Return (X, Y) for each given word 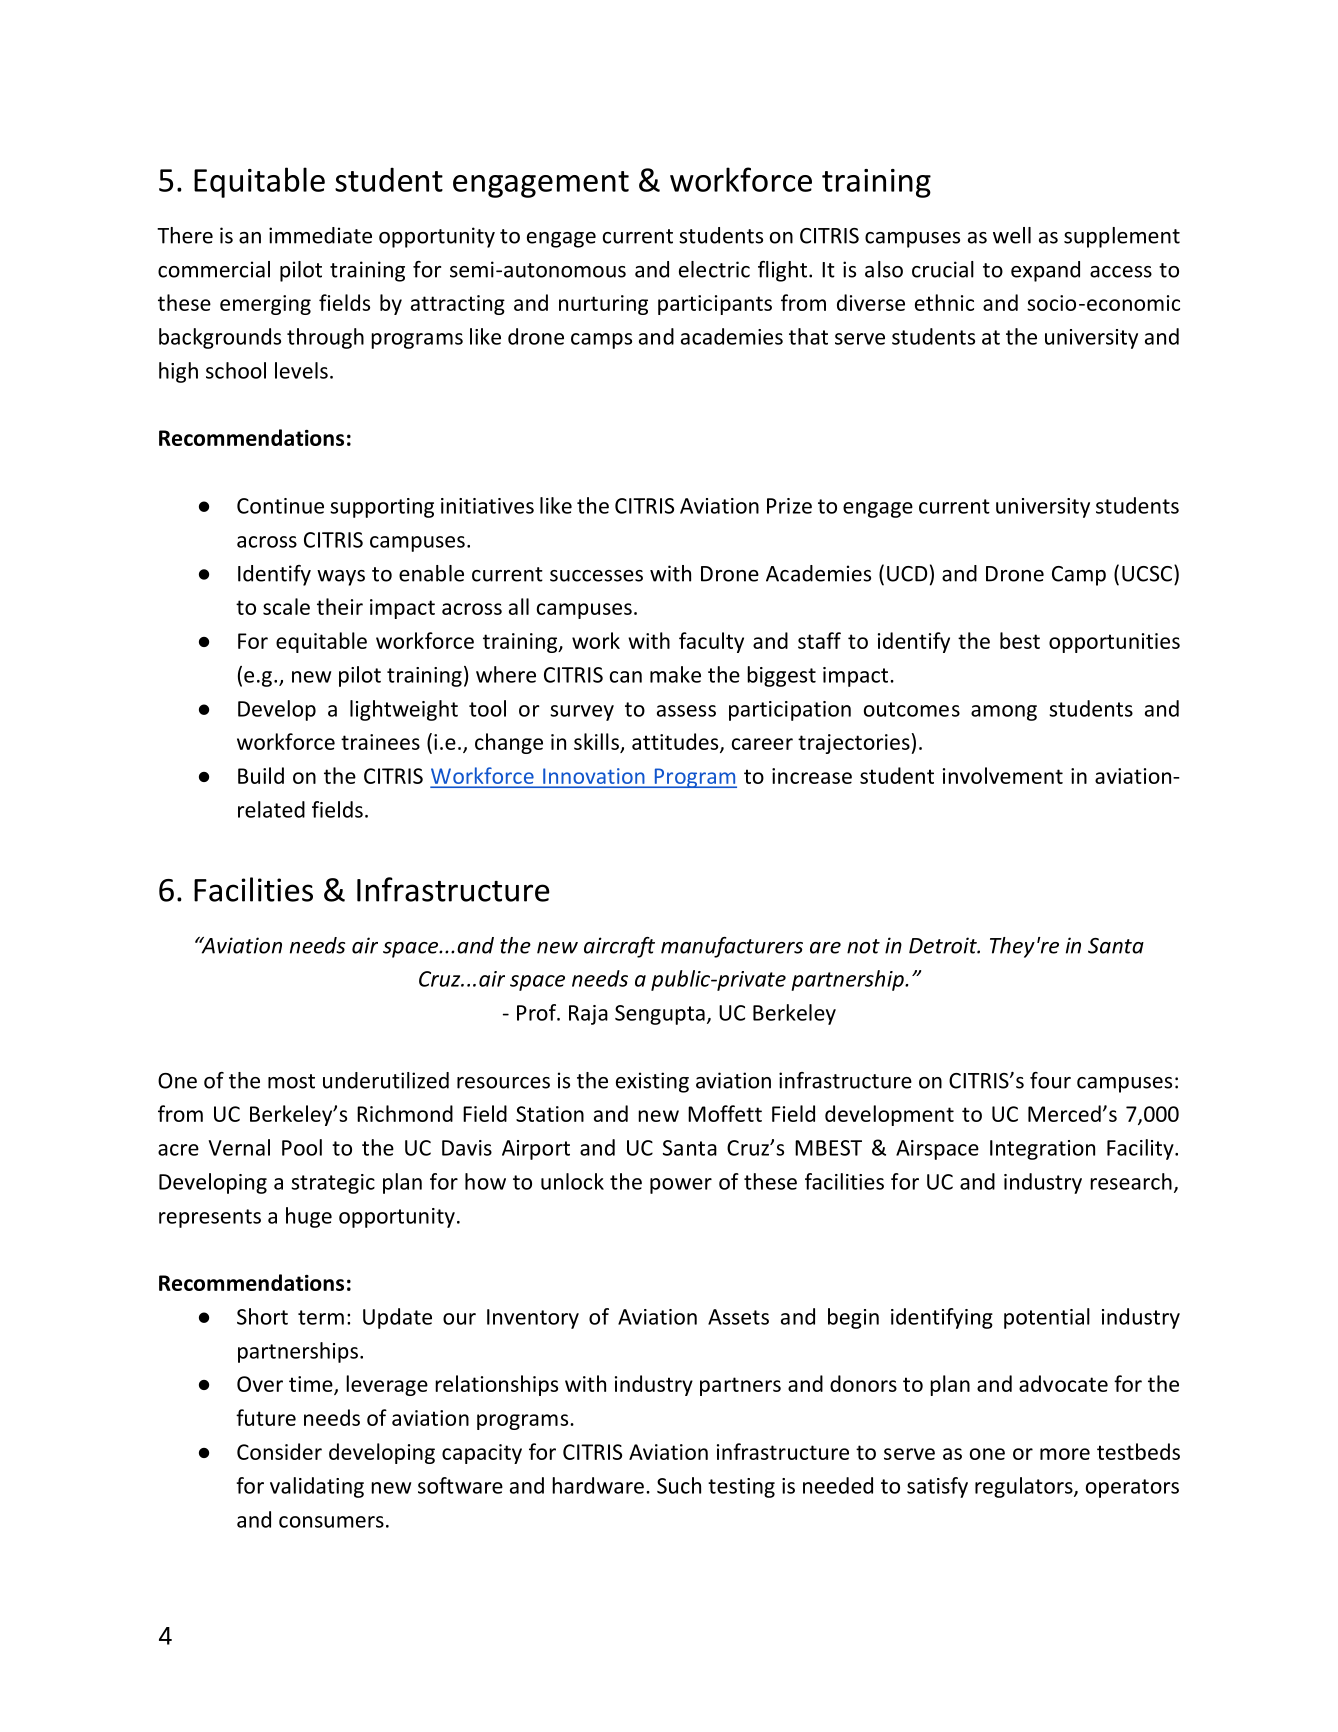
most (291, 1081)
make (675, 674)
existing (652, 1082)
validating (317, 1487)
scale (286, 606)
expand (1045, 271)
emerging (265, 305)
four (1050, 1080)
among (1004, 713)
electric (714, 269)
